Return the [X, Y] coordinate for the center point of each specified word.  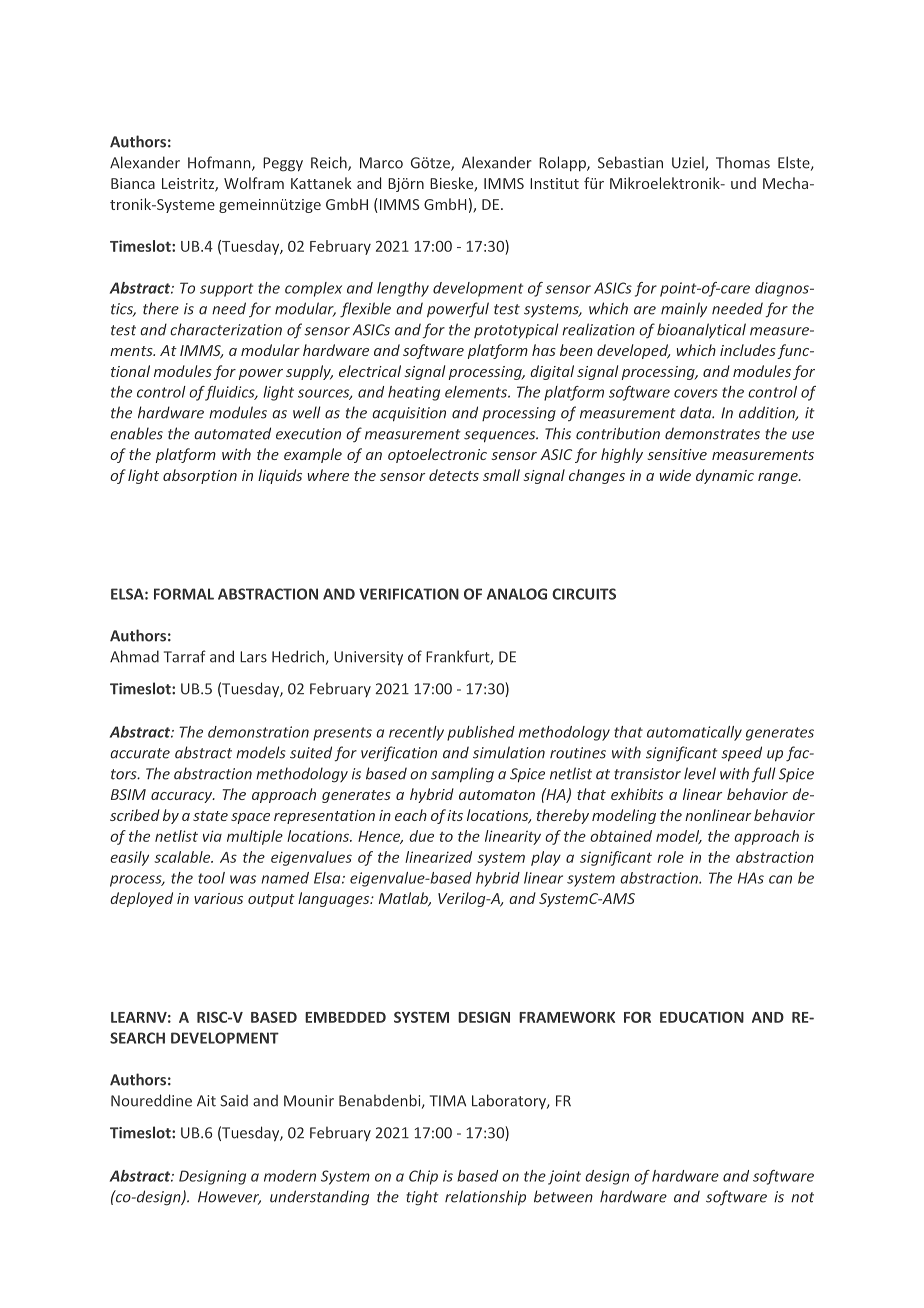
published [481, 733]
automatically [694, 733]
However [229, 1198]
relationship [485, 1198]
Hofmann [220, 163]
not [802, 1197]
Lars [253, 657]
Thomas [743, 162]
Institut [554, 183]
